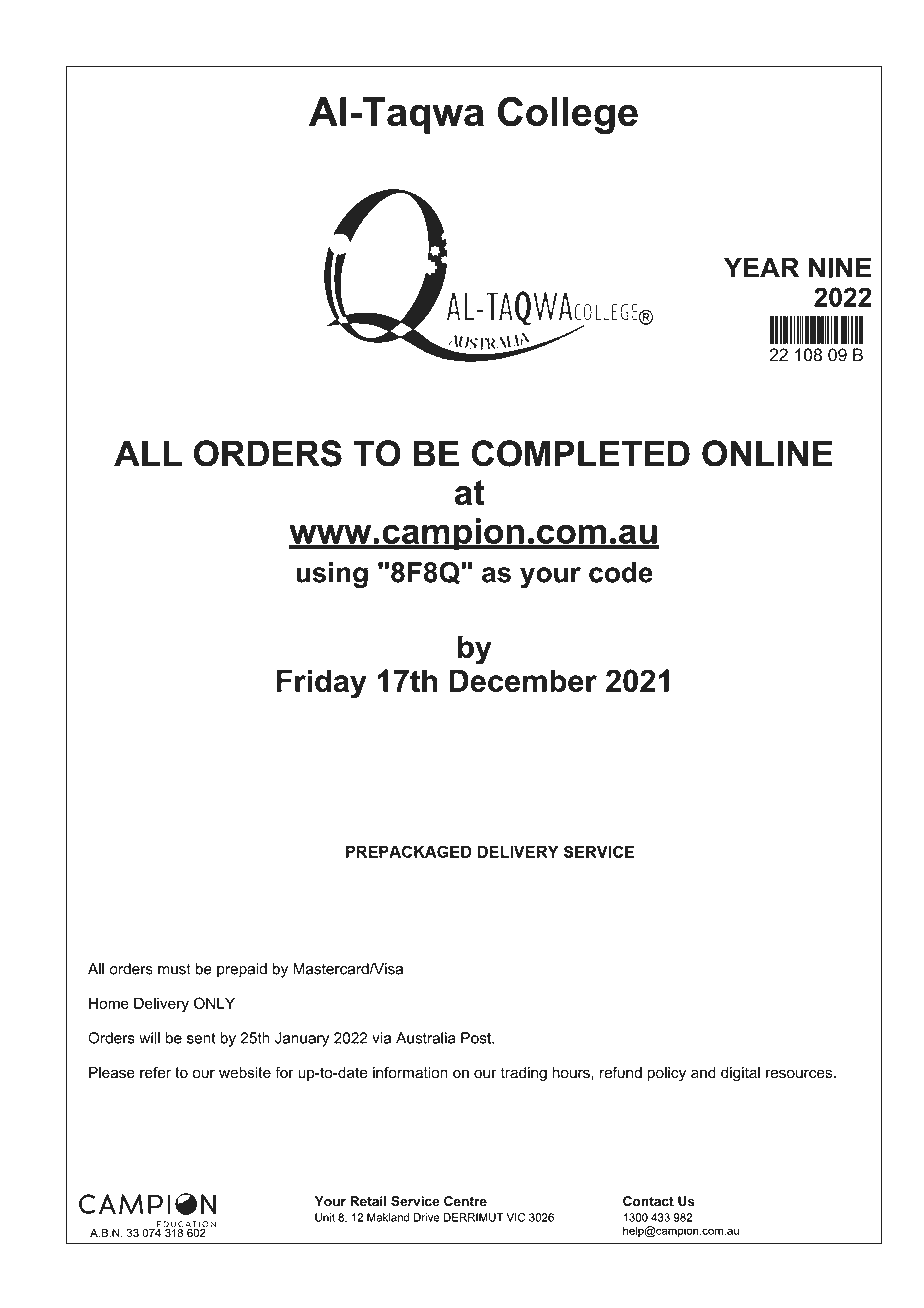 The image size is (924, 1308). I want to click on COMPLETED, so click(581, 453).
